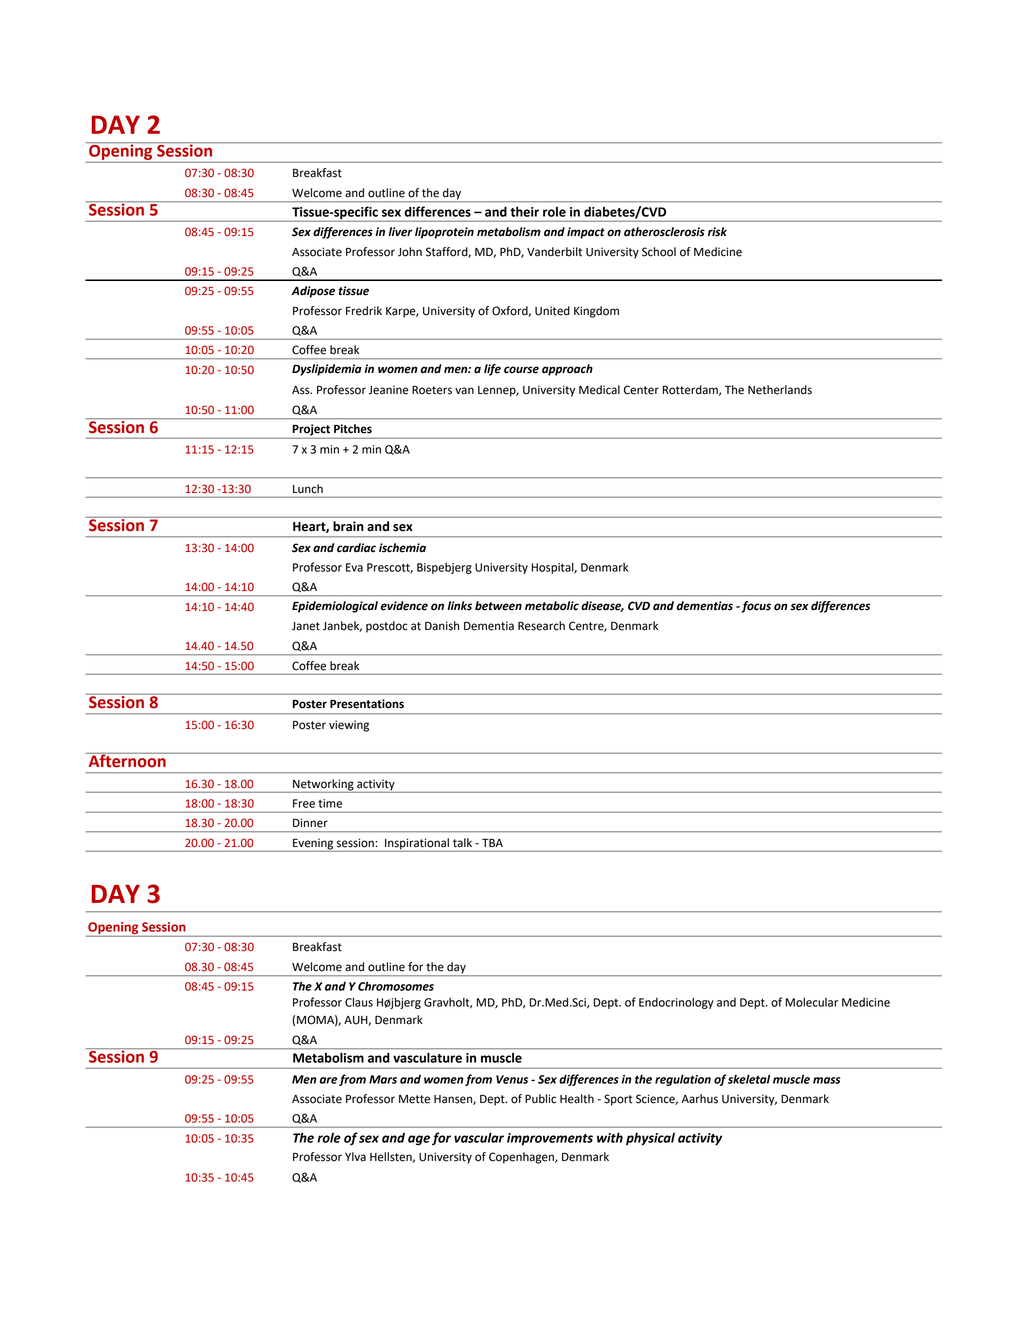  Describe the element at coordinates (699, 1099) in the screenshot. I see `Aarhus` at that location.
